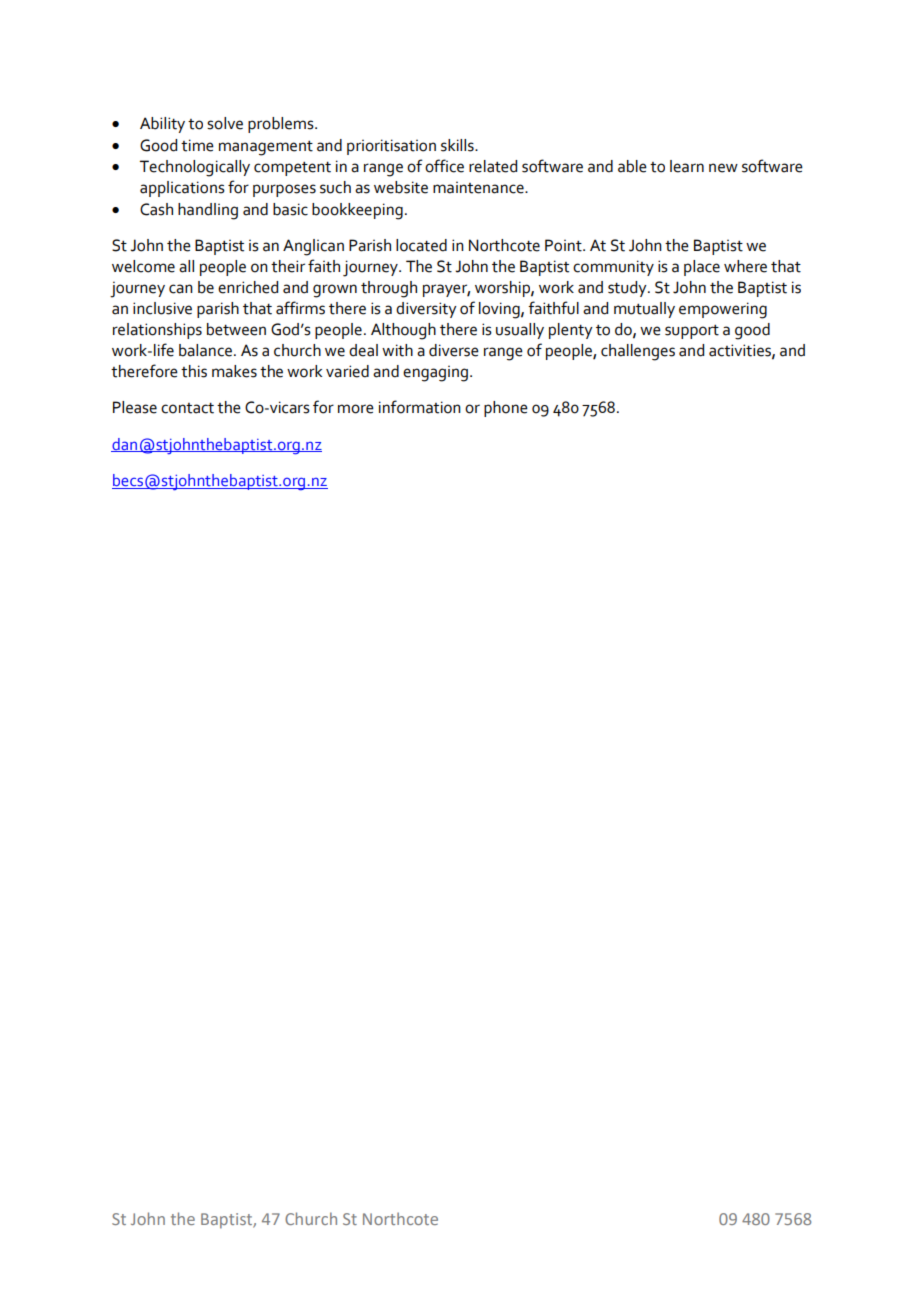 Image resolution: width=924 pixels, height=1308 pixels. What do you see at coordinates (426, 310) in the image?
I see `diversity` at bounding box center [426, 310].
